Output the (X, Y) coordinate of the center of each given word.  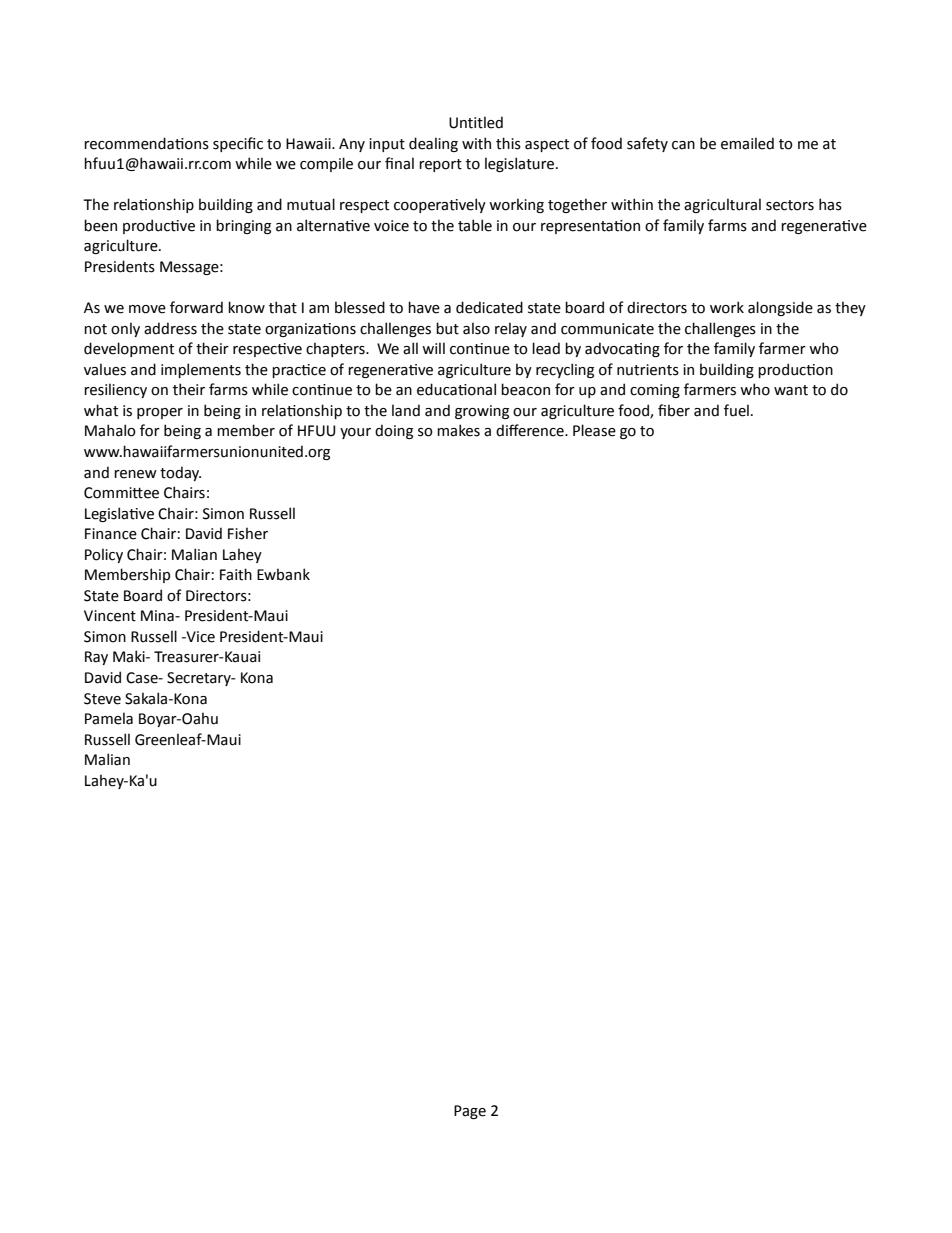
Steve (102, 699)
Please (594, 430)
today (180, 473)
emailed (747, 143)
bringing (243, 226)
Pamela (109, 718)
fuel (736, 410)
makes (458, 430)
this (508, 143)
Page (470, 1112)
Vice (199, 637)
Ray (96, 658)
